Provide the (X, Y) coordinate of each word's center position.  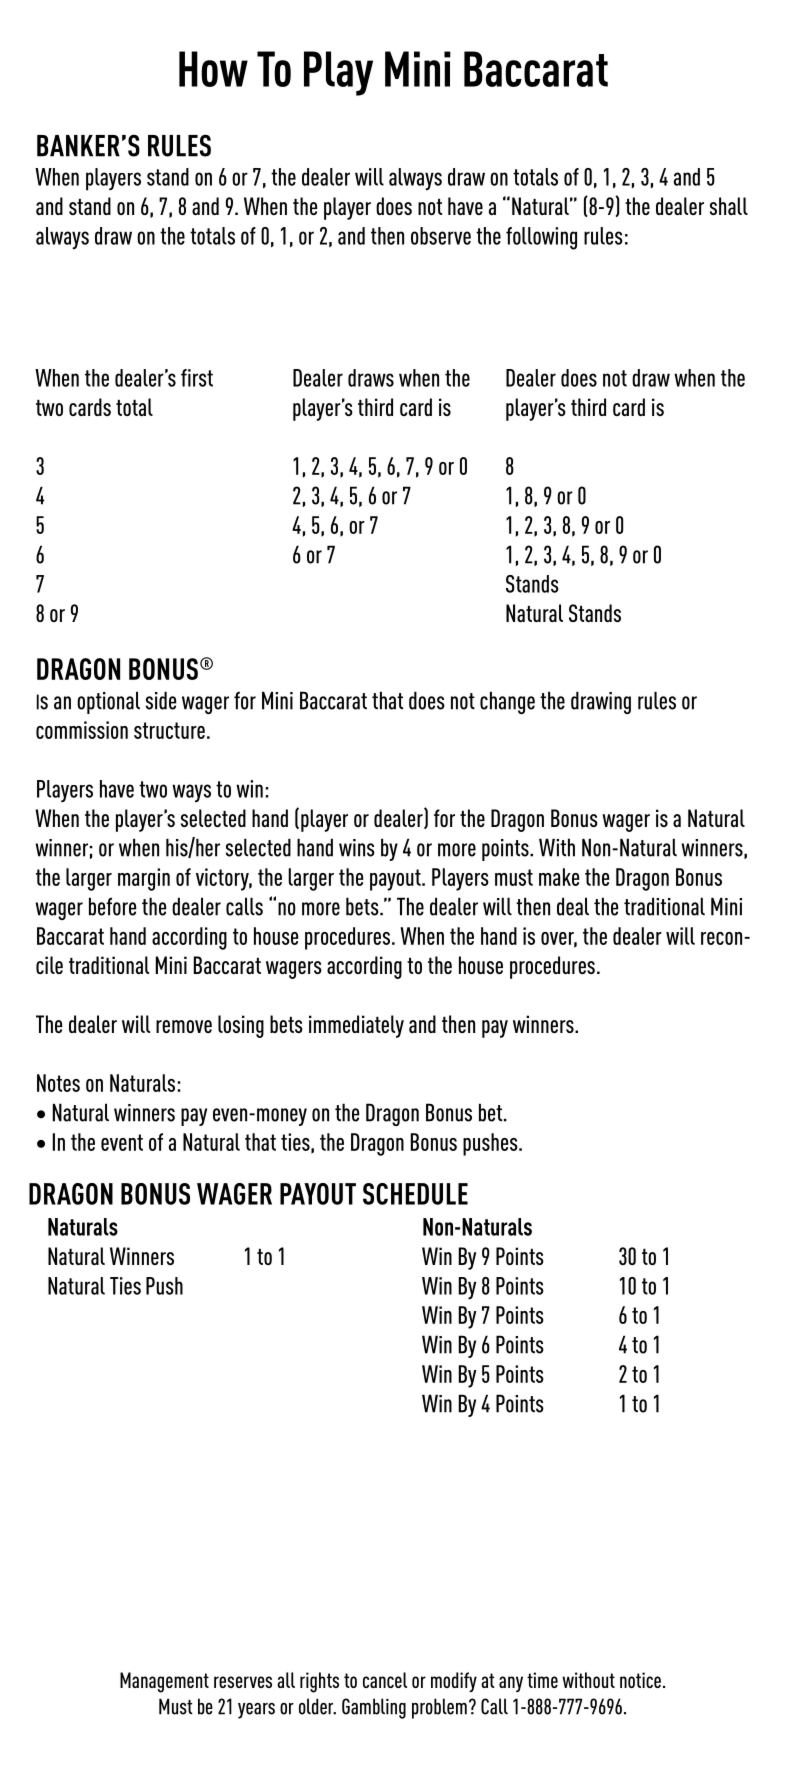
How (213, 69)
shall (729, 206)
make (559, 877)
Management (164, 1682)
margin (144, 879)
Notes (58, 1083)
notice (640, 1680)
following (541, 238)
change (507, 702)
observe (441, 236)
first (197, 378)
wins (357, 848)
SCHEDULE (415, 1194)
